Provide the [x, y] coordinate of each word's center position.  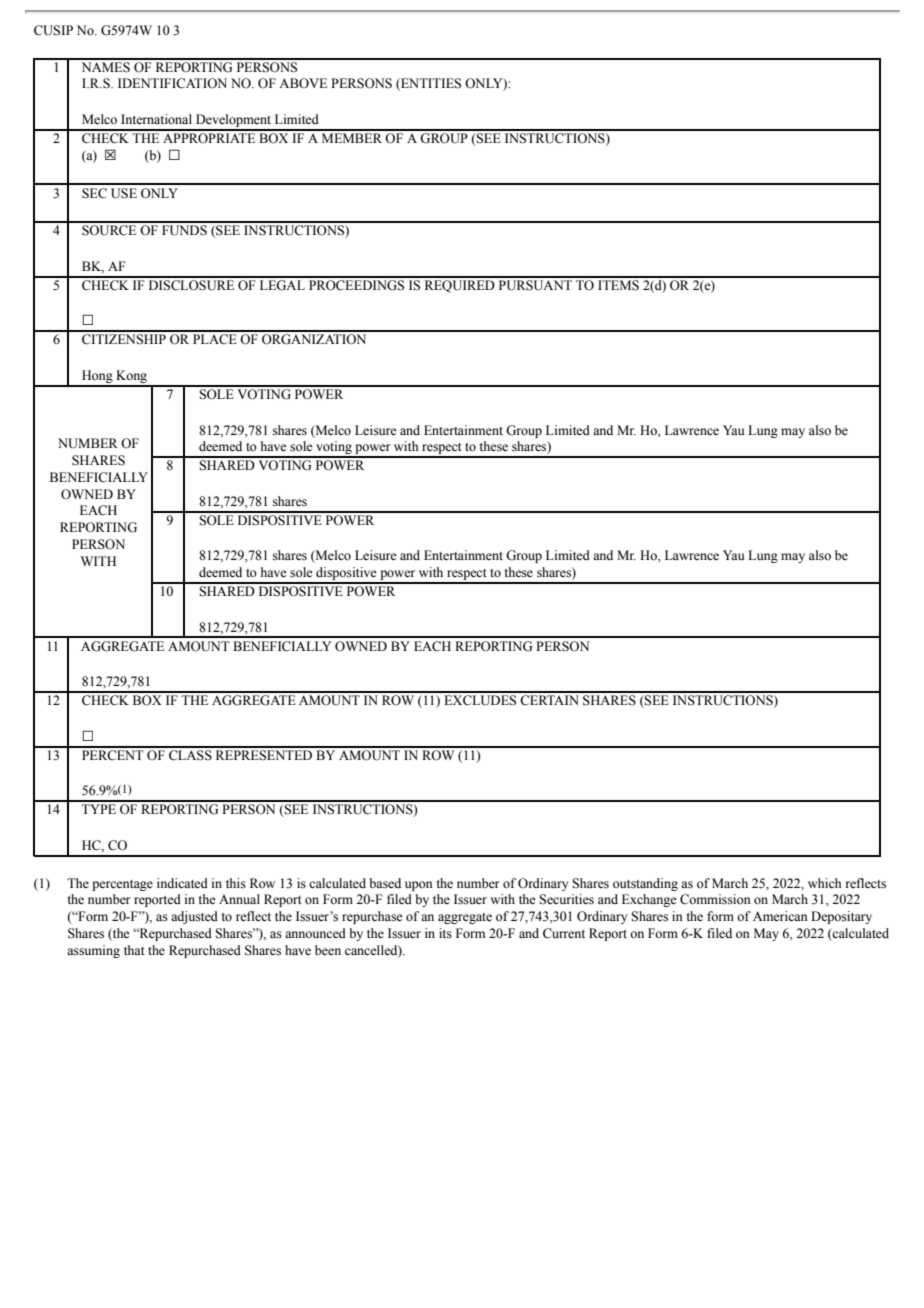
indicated [182, 883]
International [156, 119]
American [780, 916]
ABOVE [303, 83]
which [824, 883]
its [445, 933]
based [385, 883]
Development [233, 122]
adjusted [194, 917]
